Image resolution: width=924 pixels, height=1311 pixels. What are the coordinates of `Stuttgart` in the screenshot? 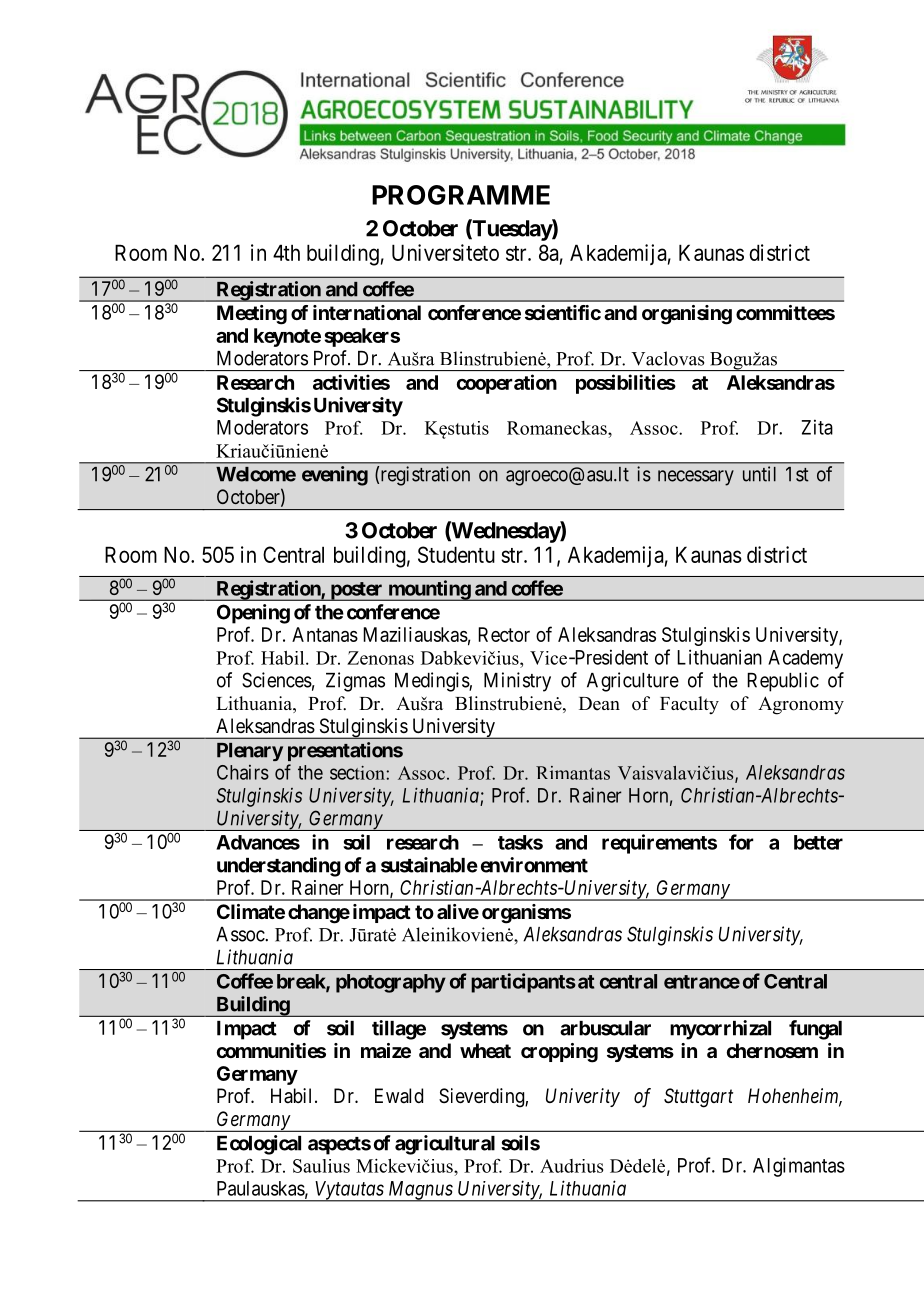 It's located at (698, 1098).
